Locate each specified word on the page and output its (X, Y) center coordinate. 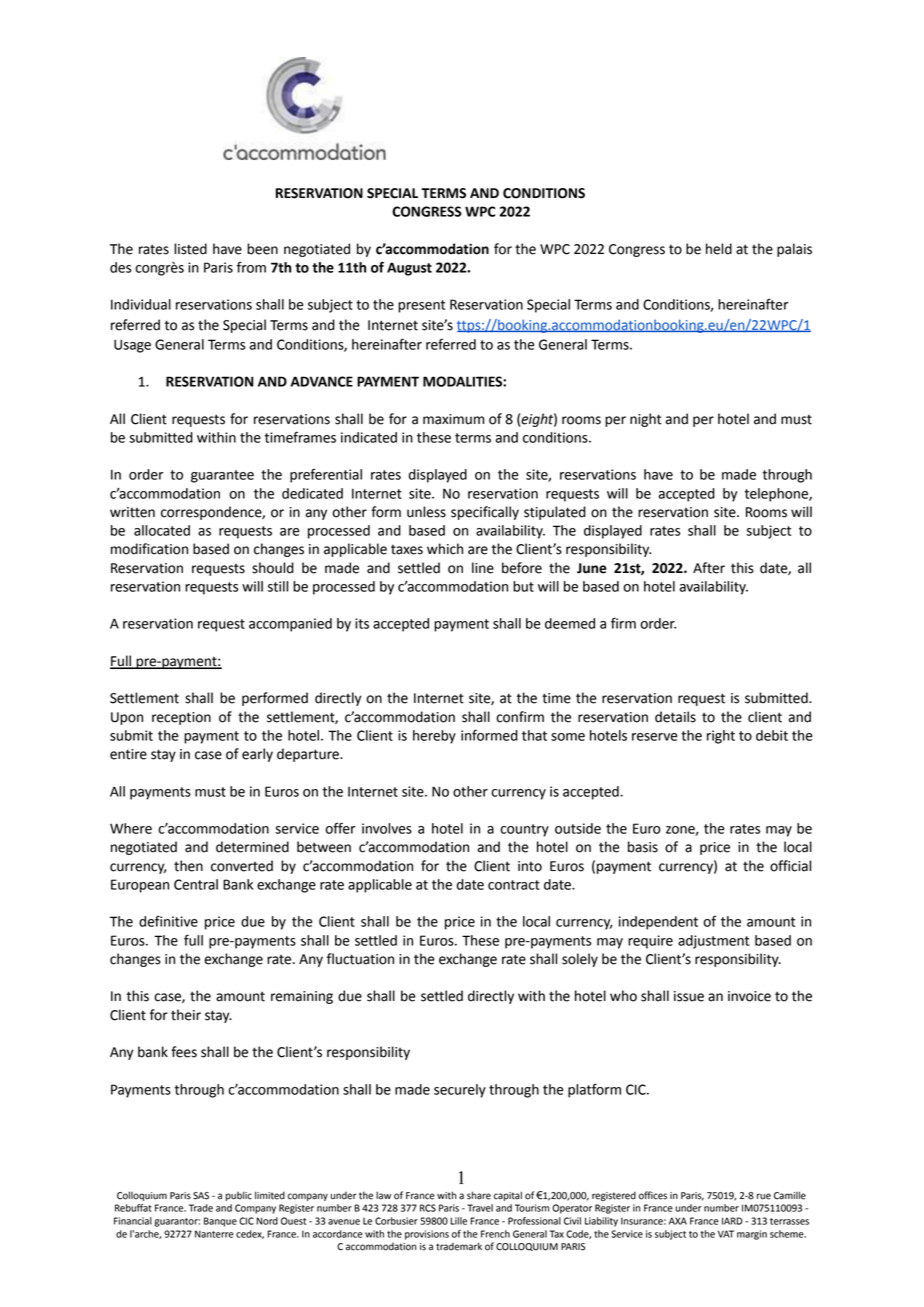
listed (190, 249)
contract (514, 885)
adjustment (713, 942)
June (592, 568)
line (483, 568)
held (719, 249)
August (409, 269)
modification (149, 549)
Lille (458, 1221)
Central (196, 884)
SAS (201, 1196)
